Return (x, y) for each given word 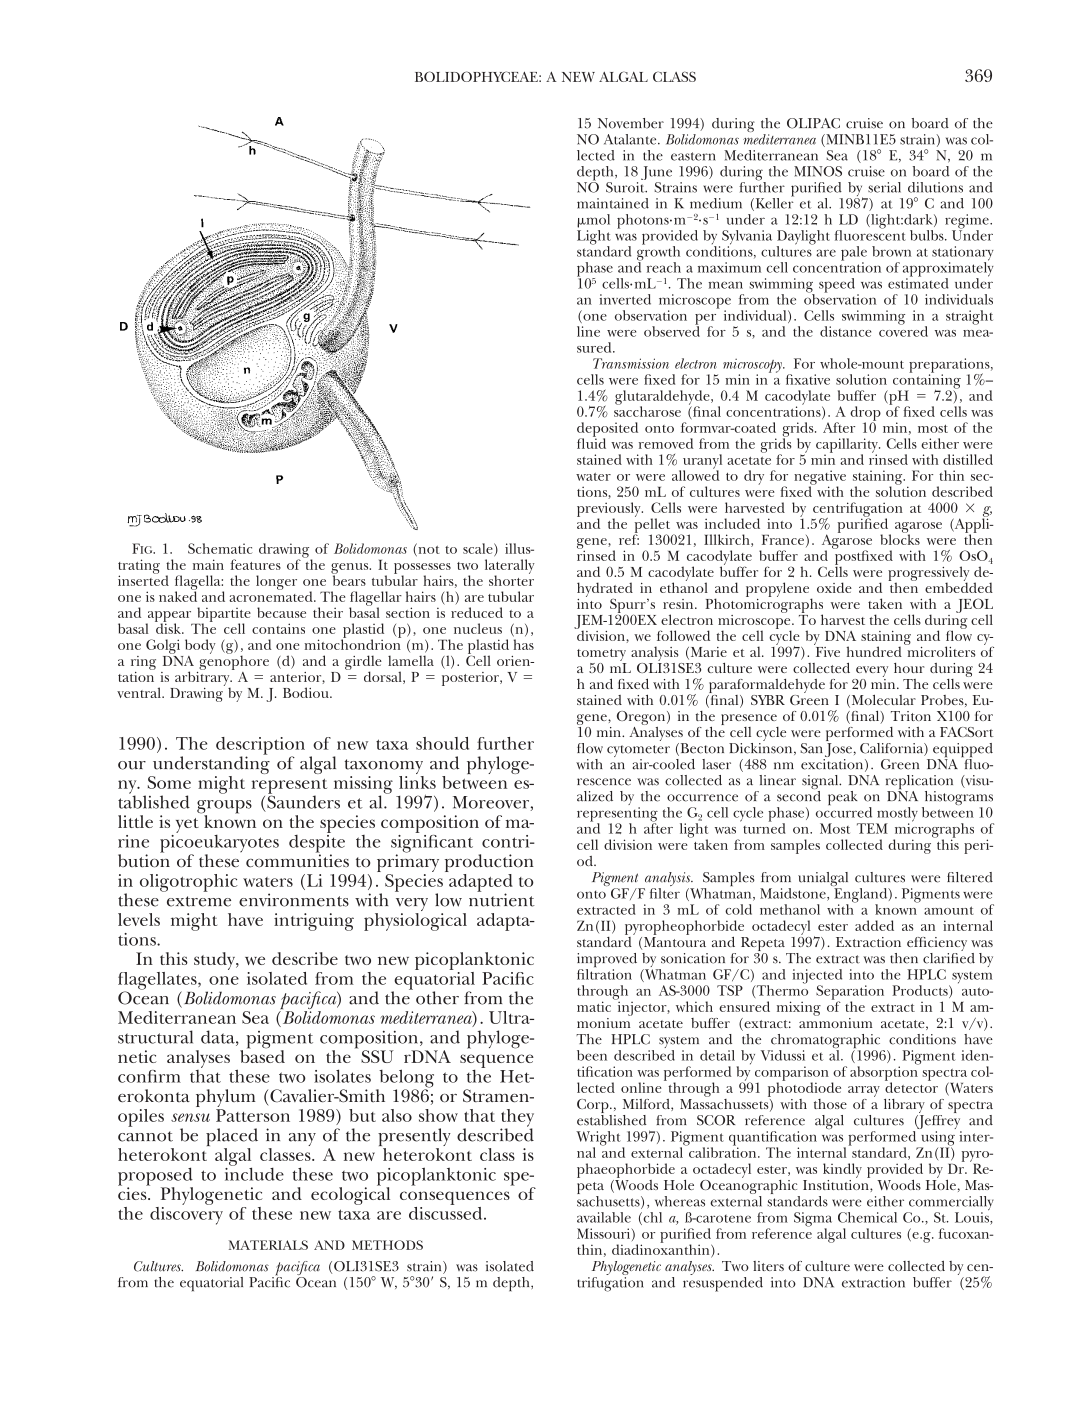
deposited (607, 430)
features (256, 564)
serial (884, 187)
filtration (604, 974)
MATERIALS (268, 1245)
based (262, 1055)
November (631, 123)
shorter (511, 579)
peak (843, 798)
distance (845, 331)
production (489, 864)
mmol (593, 221)
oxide (834, 587)
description (260, 747)
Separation (850, 993)
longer (276, 582)
